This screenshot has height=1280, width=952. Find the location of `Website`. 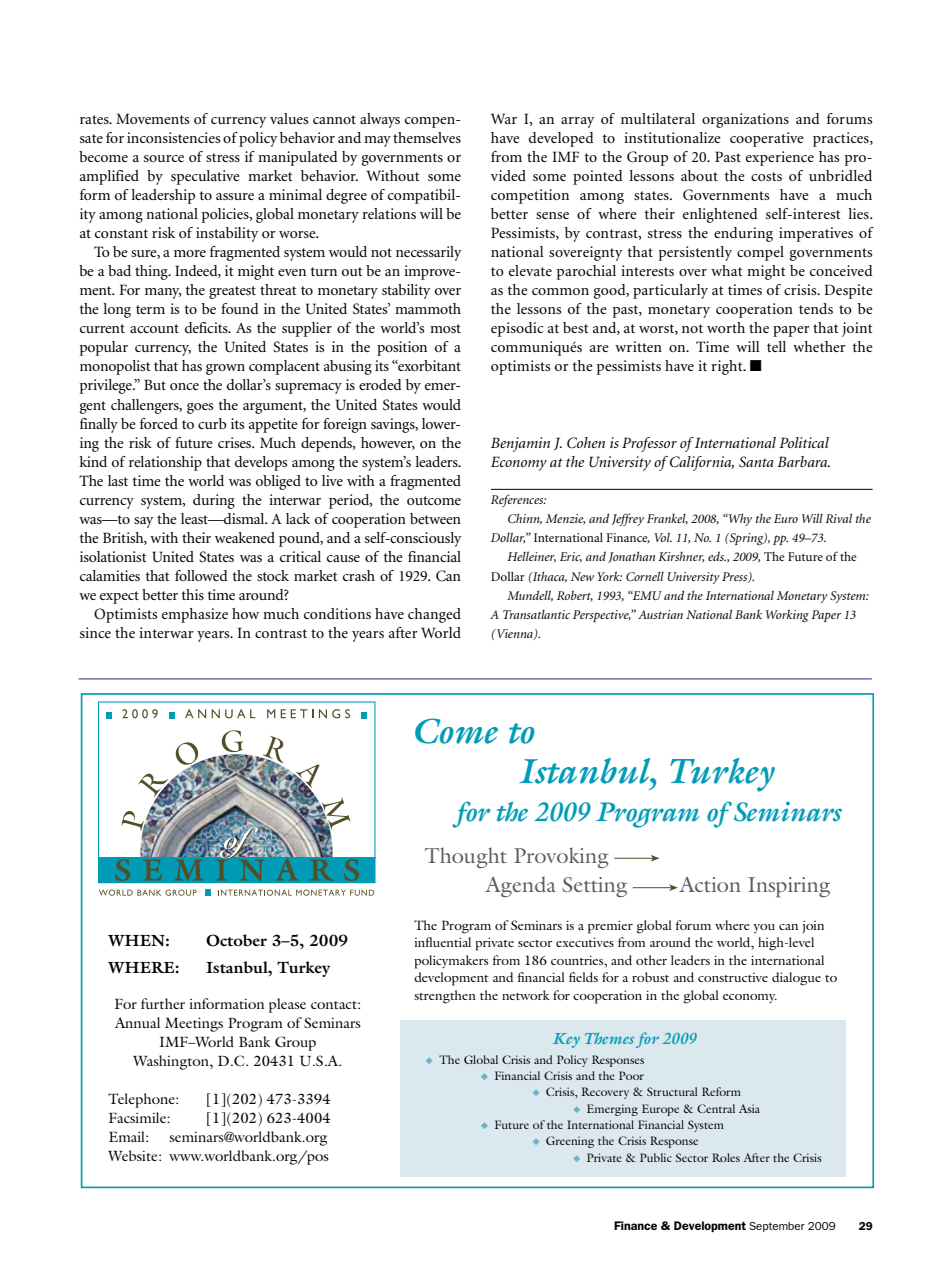

Website is located at coordinates (134, 1155).
